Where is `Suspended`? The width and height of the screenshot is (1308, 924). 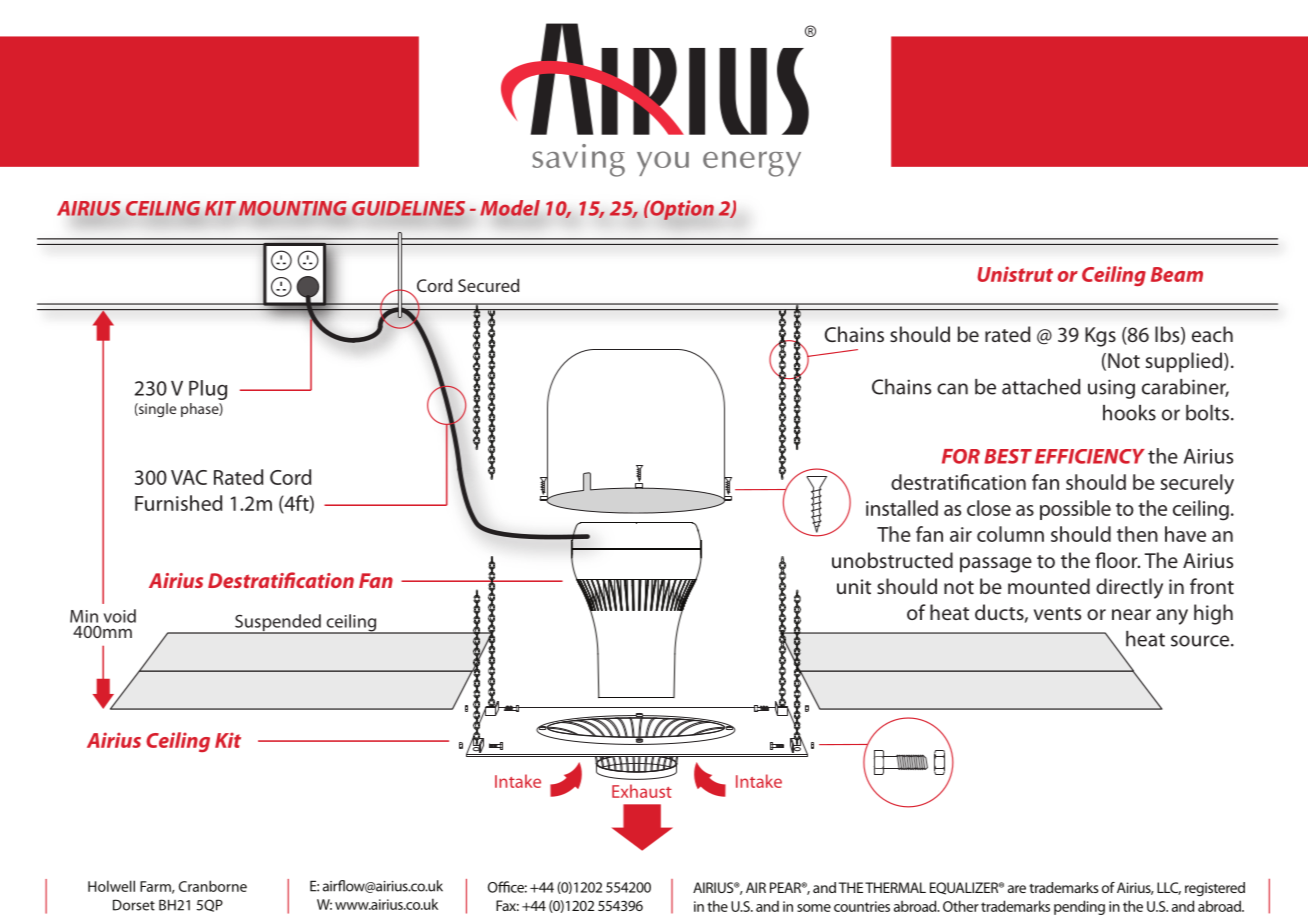 Suspended is located at coordinates (278, 624).
